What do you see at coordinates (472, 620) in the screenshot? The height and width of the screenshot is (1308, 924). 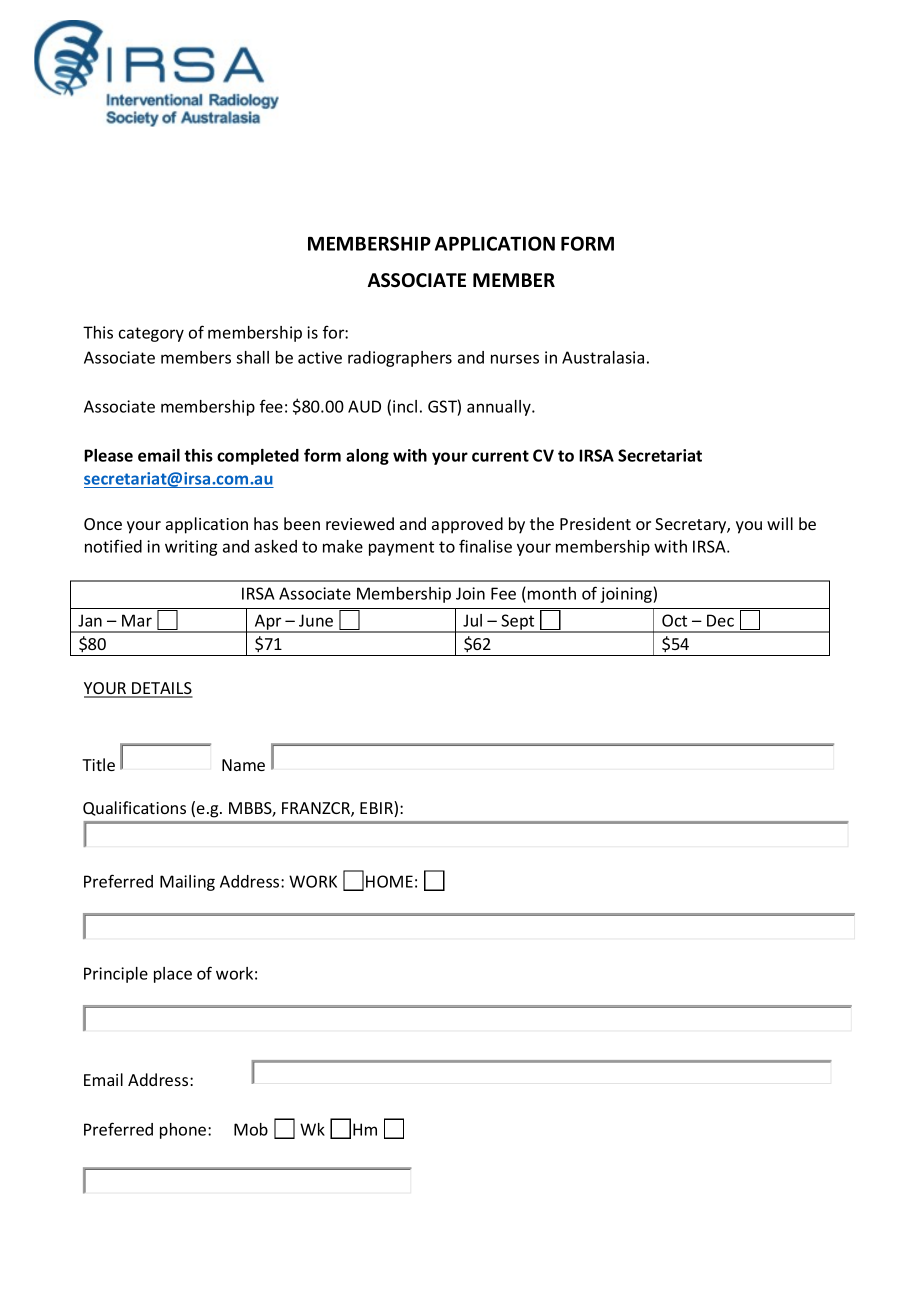 I see `Jul` at bounding box center [472, 620].
